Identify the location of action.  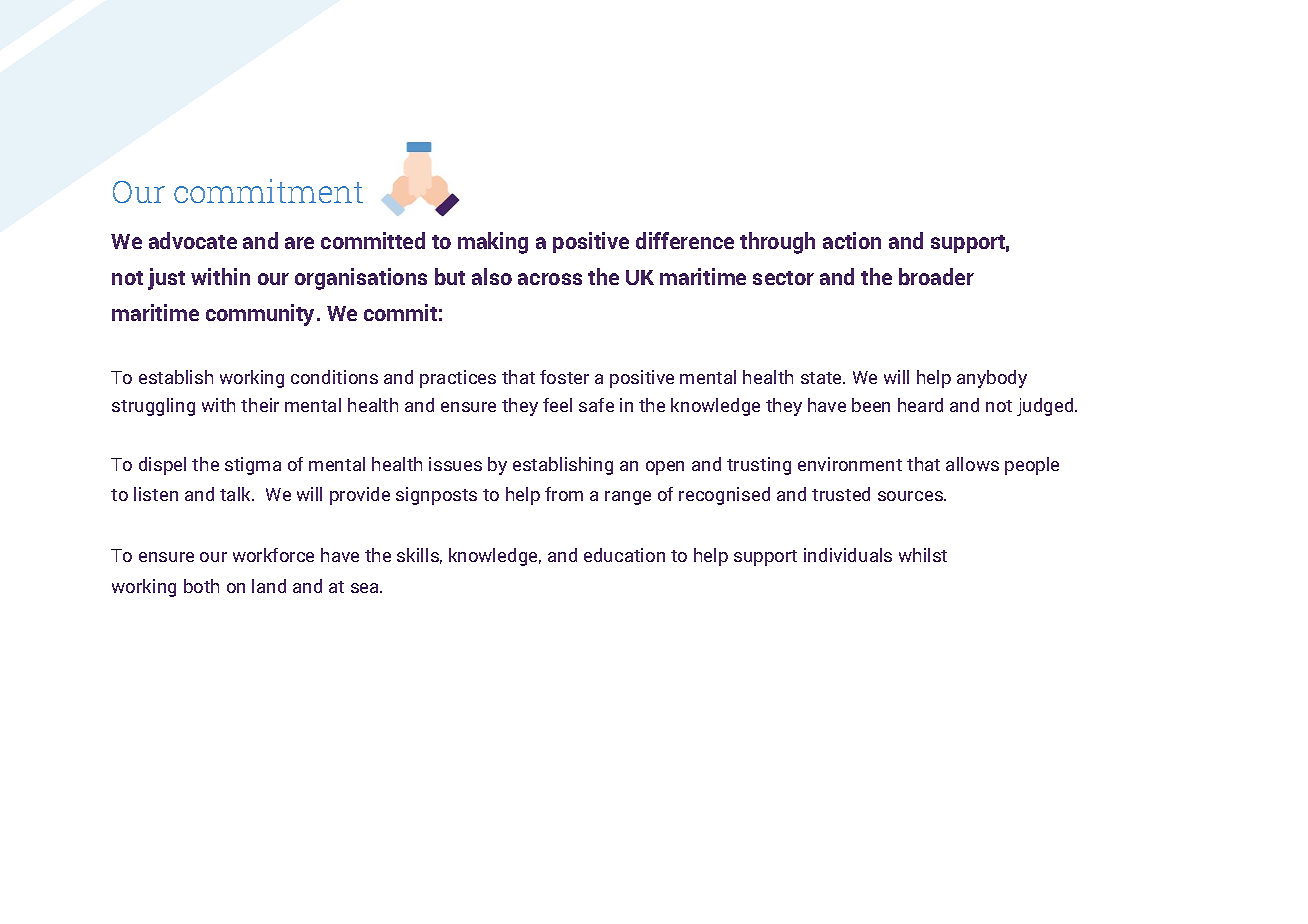
(852, 240).
